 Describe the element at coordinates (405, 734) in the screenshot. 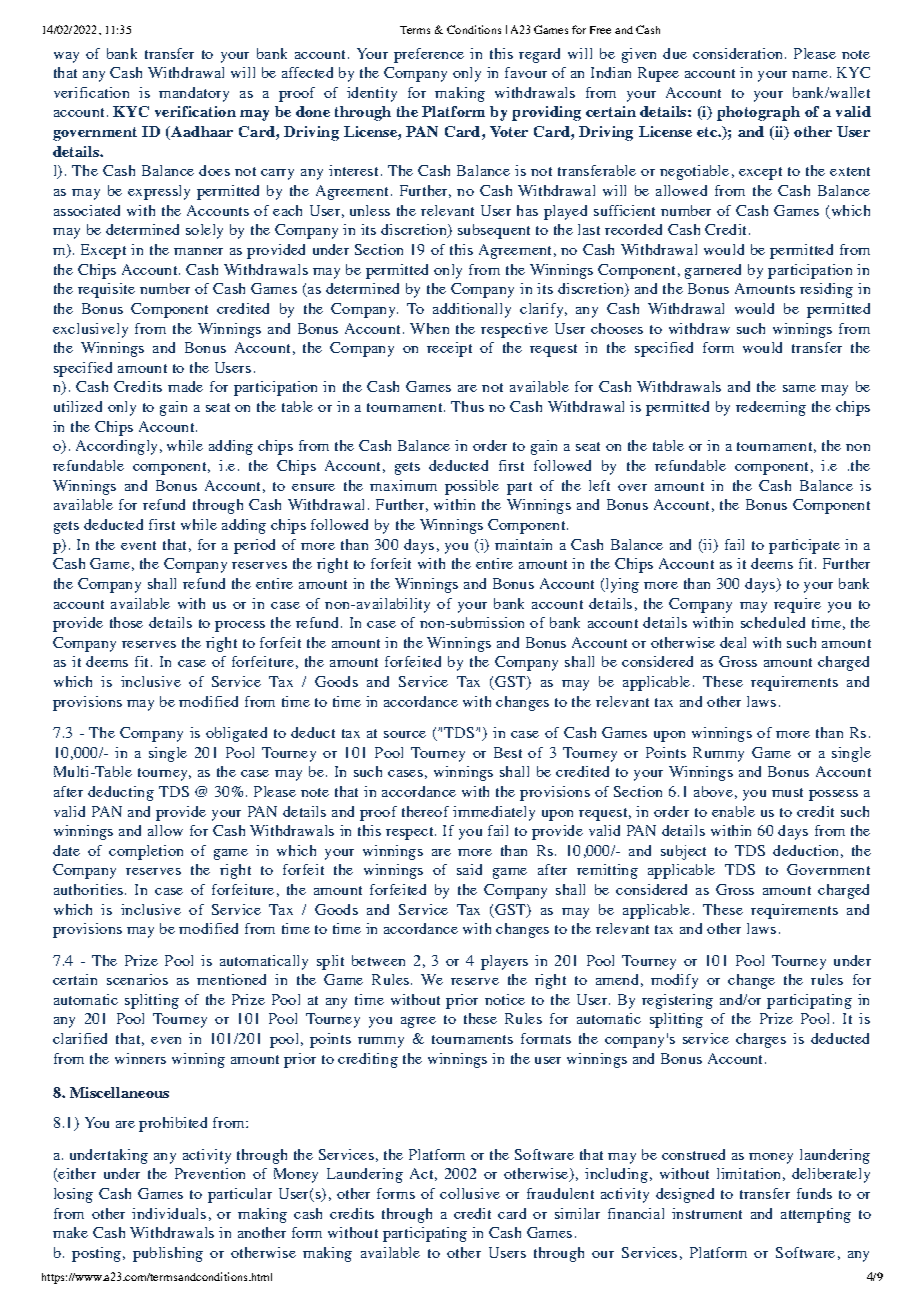

I see `source` at that location.
